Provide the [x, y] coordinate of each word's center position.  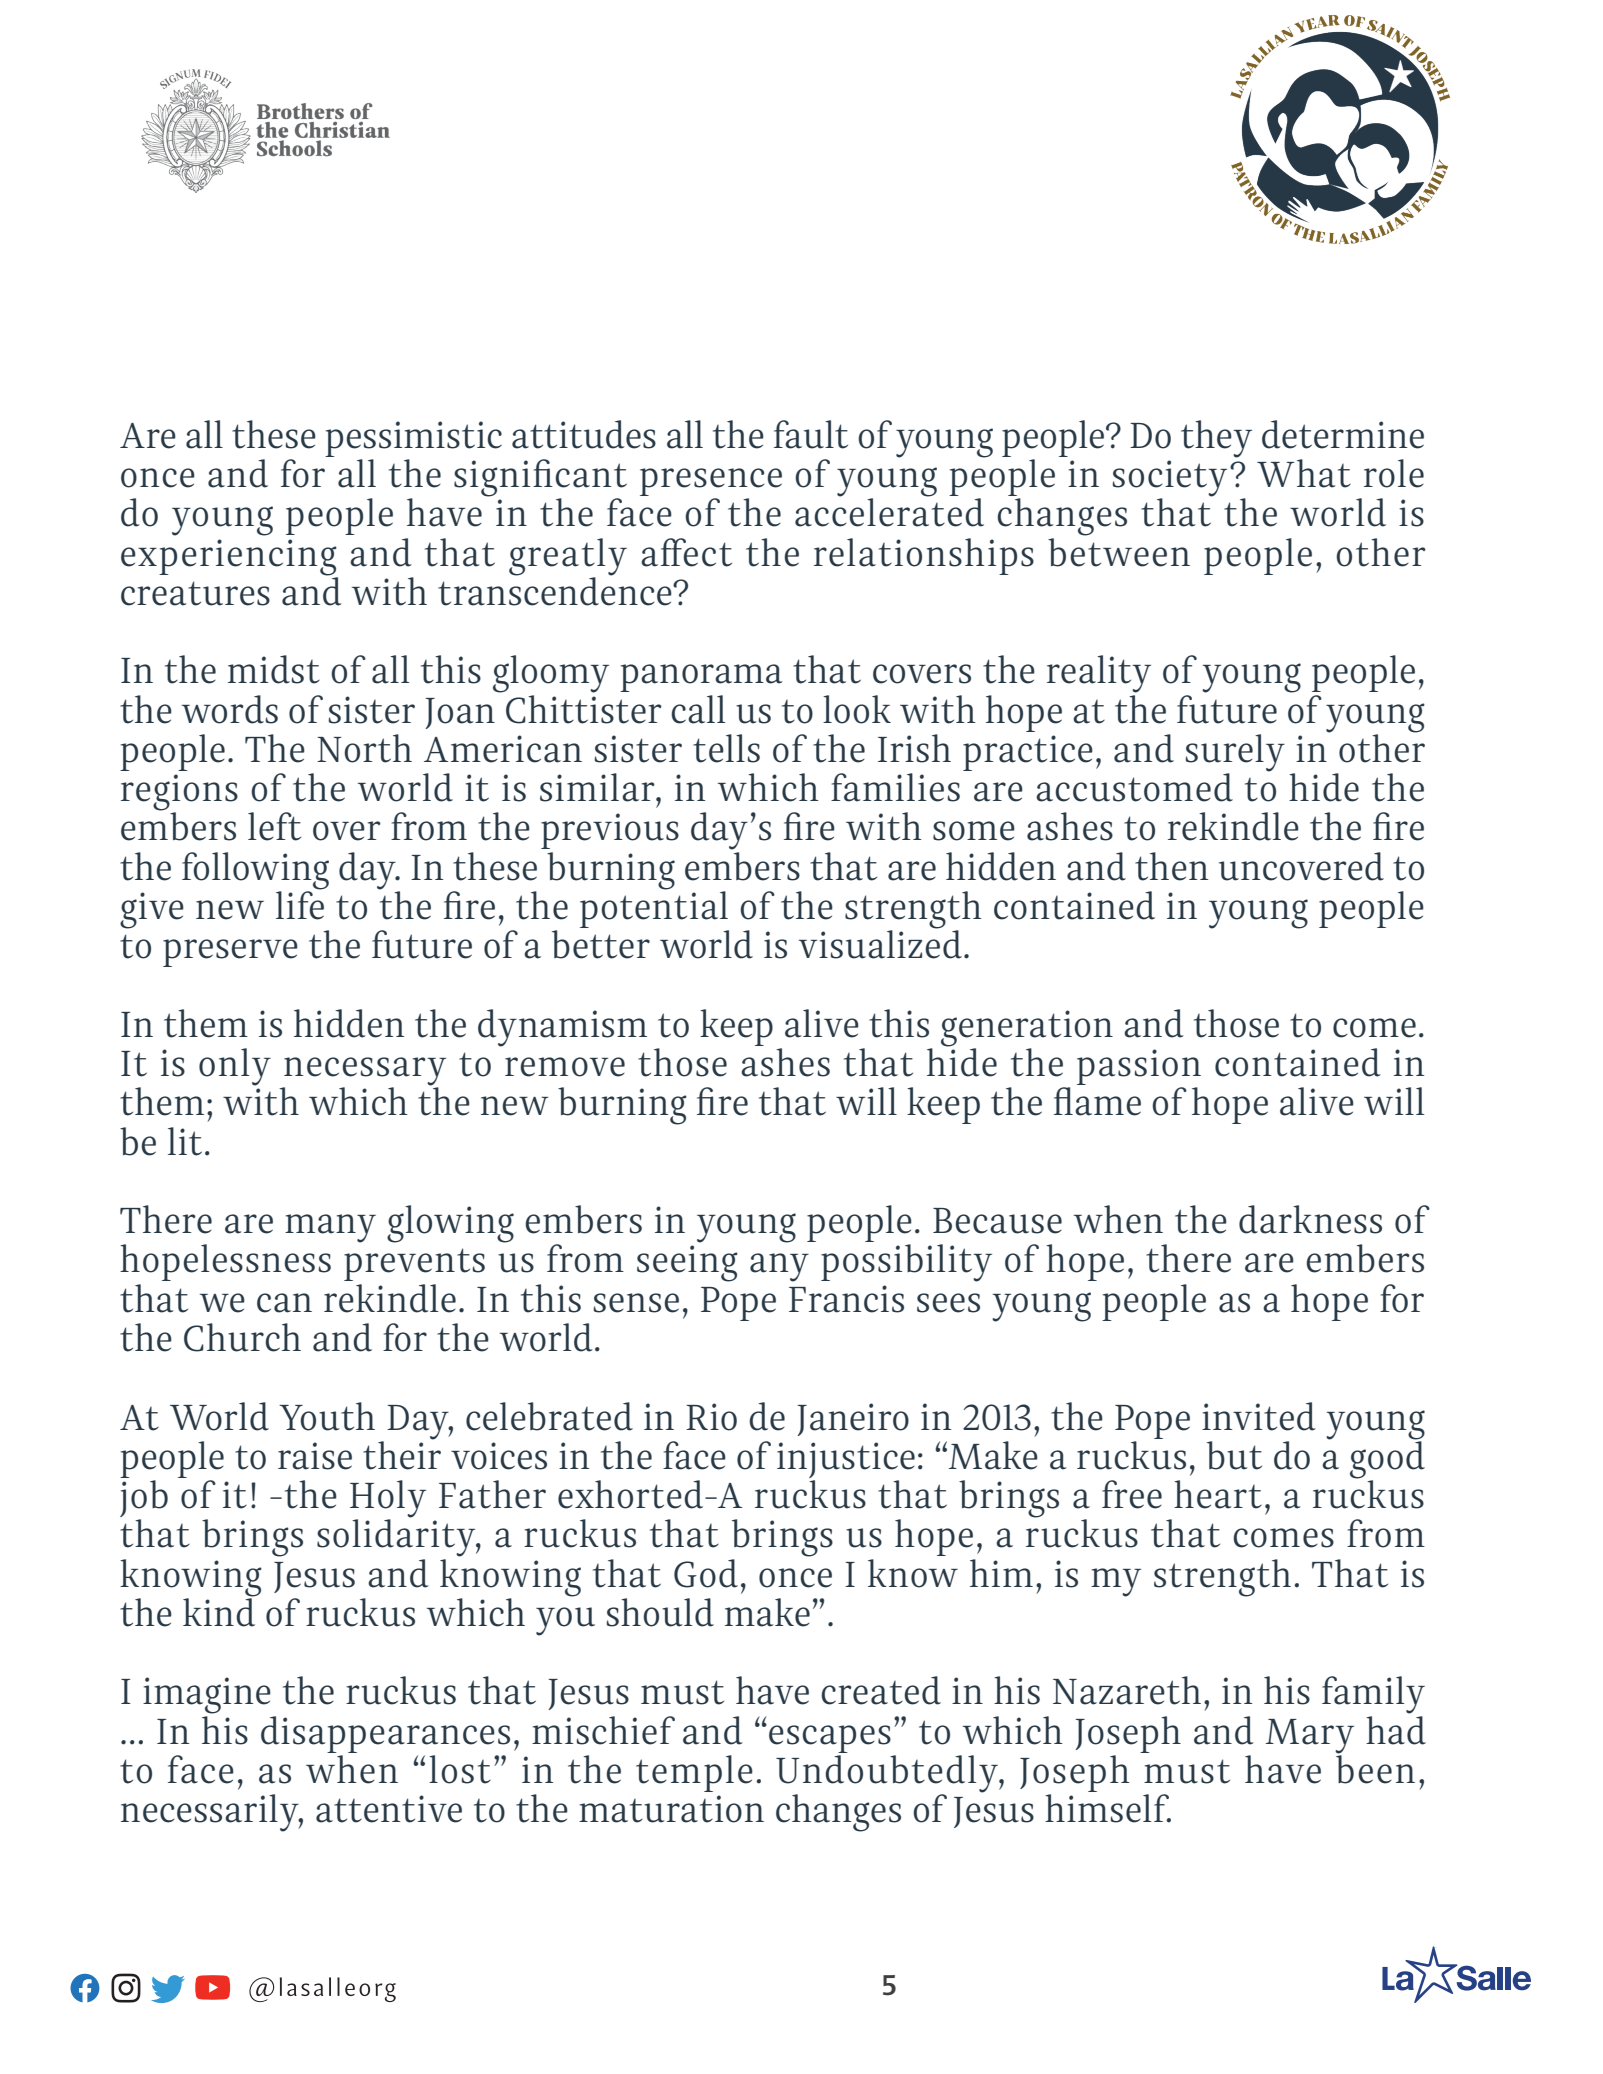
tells [726, 748]
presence [711, 483]
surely [1235, 754]
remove [565, 1067]
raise [315, 1456]
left [274, 826]
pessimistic [413, 439]
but [1234, 1455]
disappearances [385, 1734]
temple [694, 1773]
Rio [711, 1417]
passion [1139, 1068]
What [1304, 473]
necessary [364, 1072]
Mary [1310, 1737]
